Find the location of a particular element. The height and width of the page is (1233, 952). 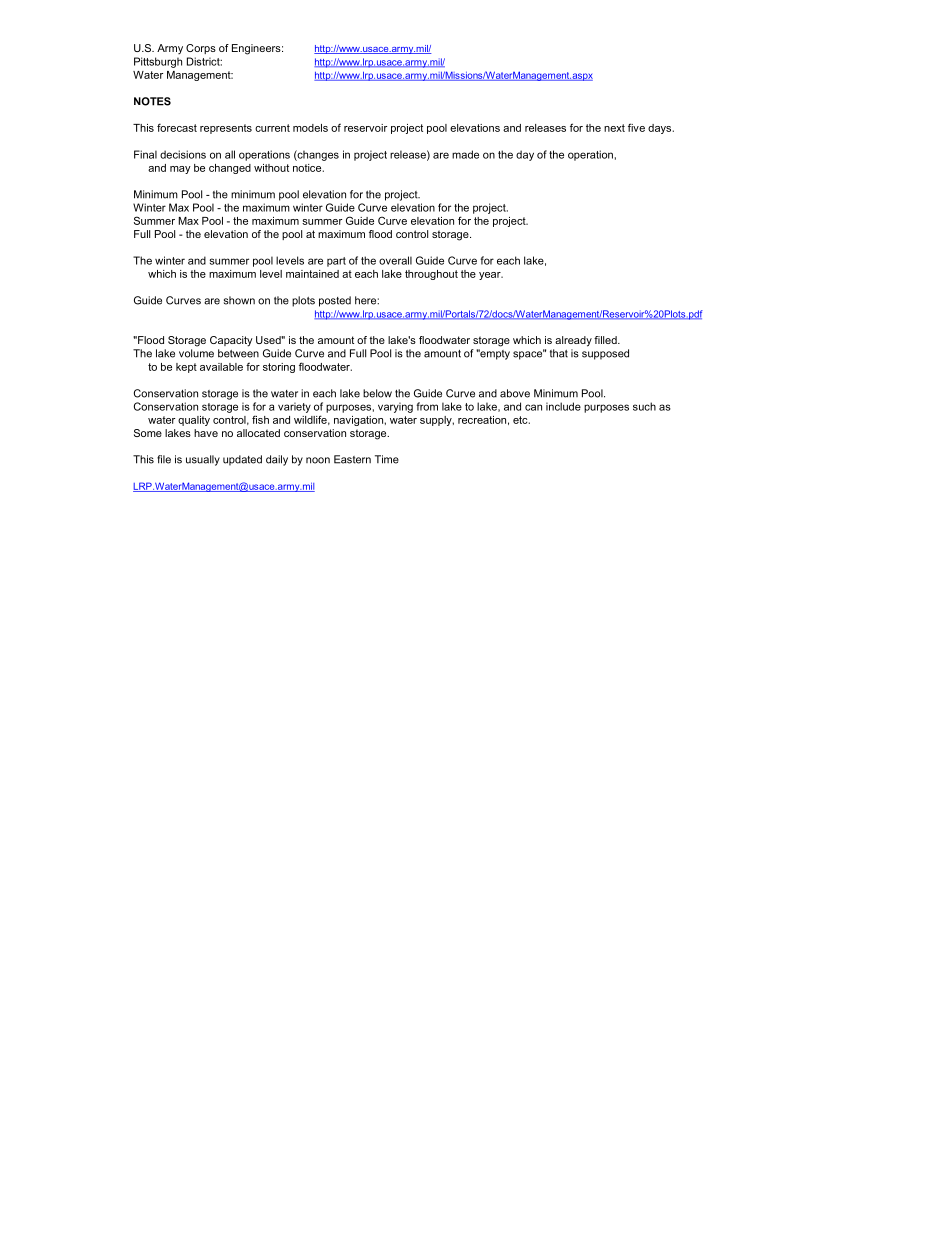

models is located at coordinates (310, 128).
